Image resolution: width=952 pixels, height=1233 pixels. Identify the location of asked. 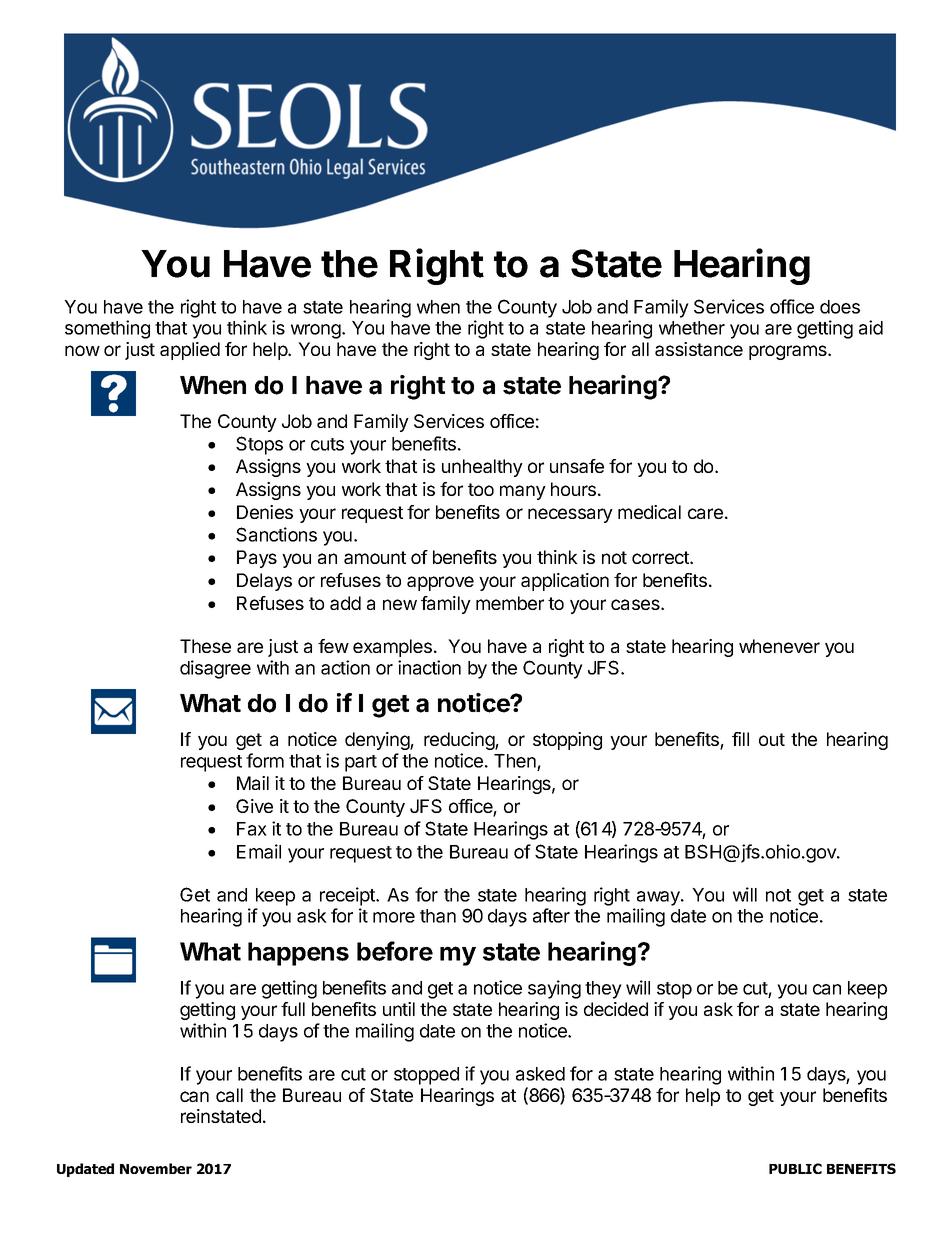
(540, 1074).
